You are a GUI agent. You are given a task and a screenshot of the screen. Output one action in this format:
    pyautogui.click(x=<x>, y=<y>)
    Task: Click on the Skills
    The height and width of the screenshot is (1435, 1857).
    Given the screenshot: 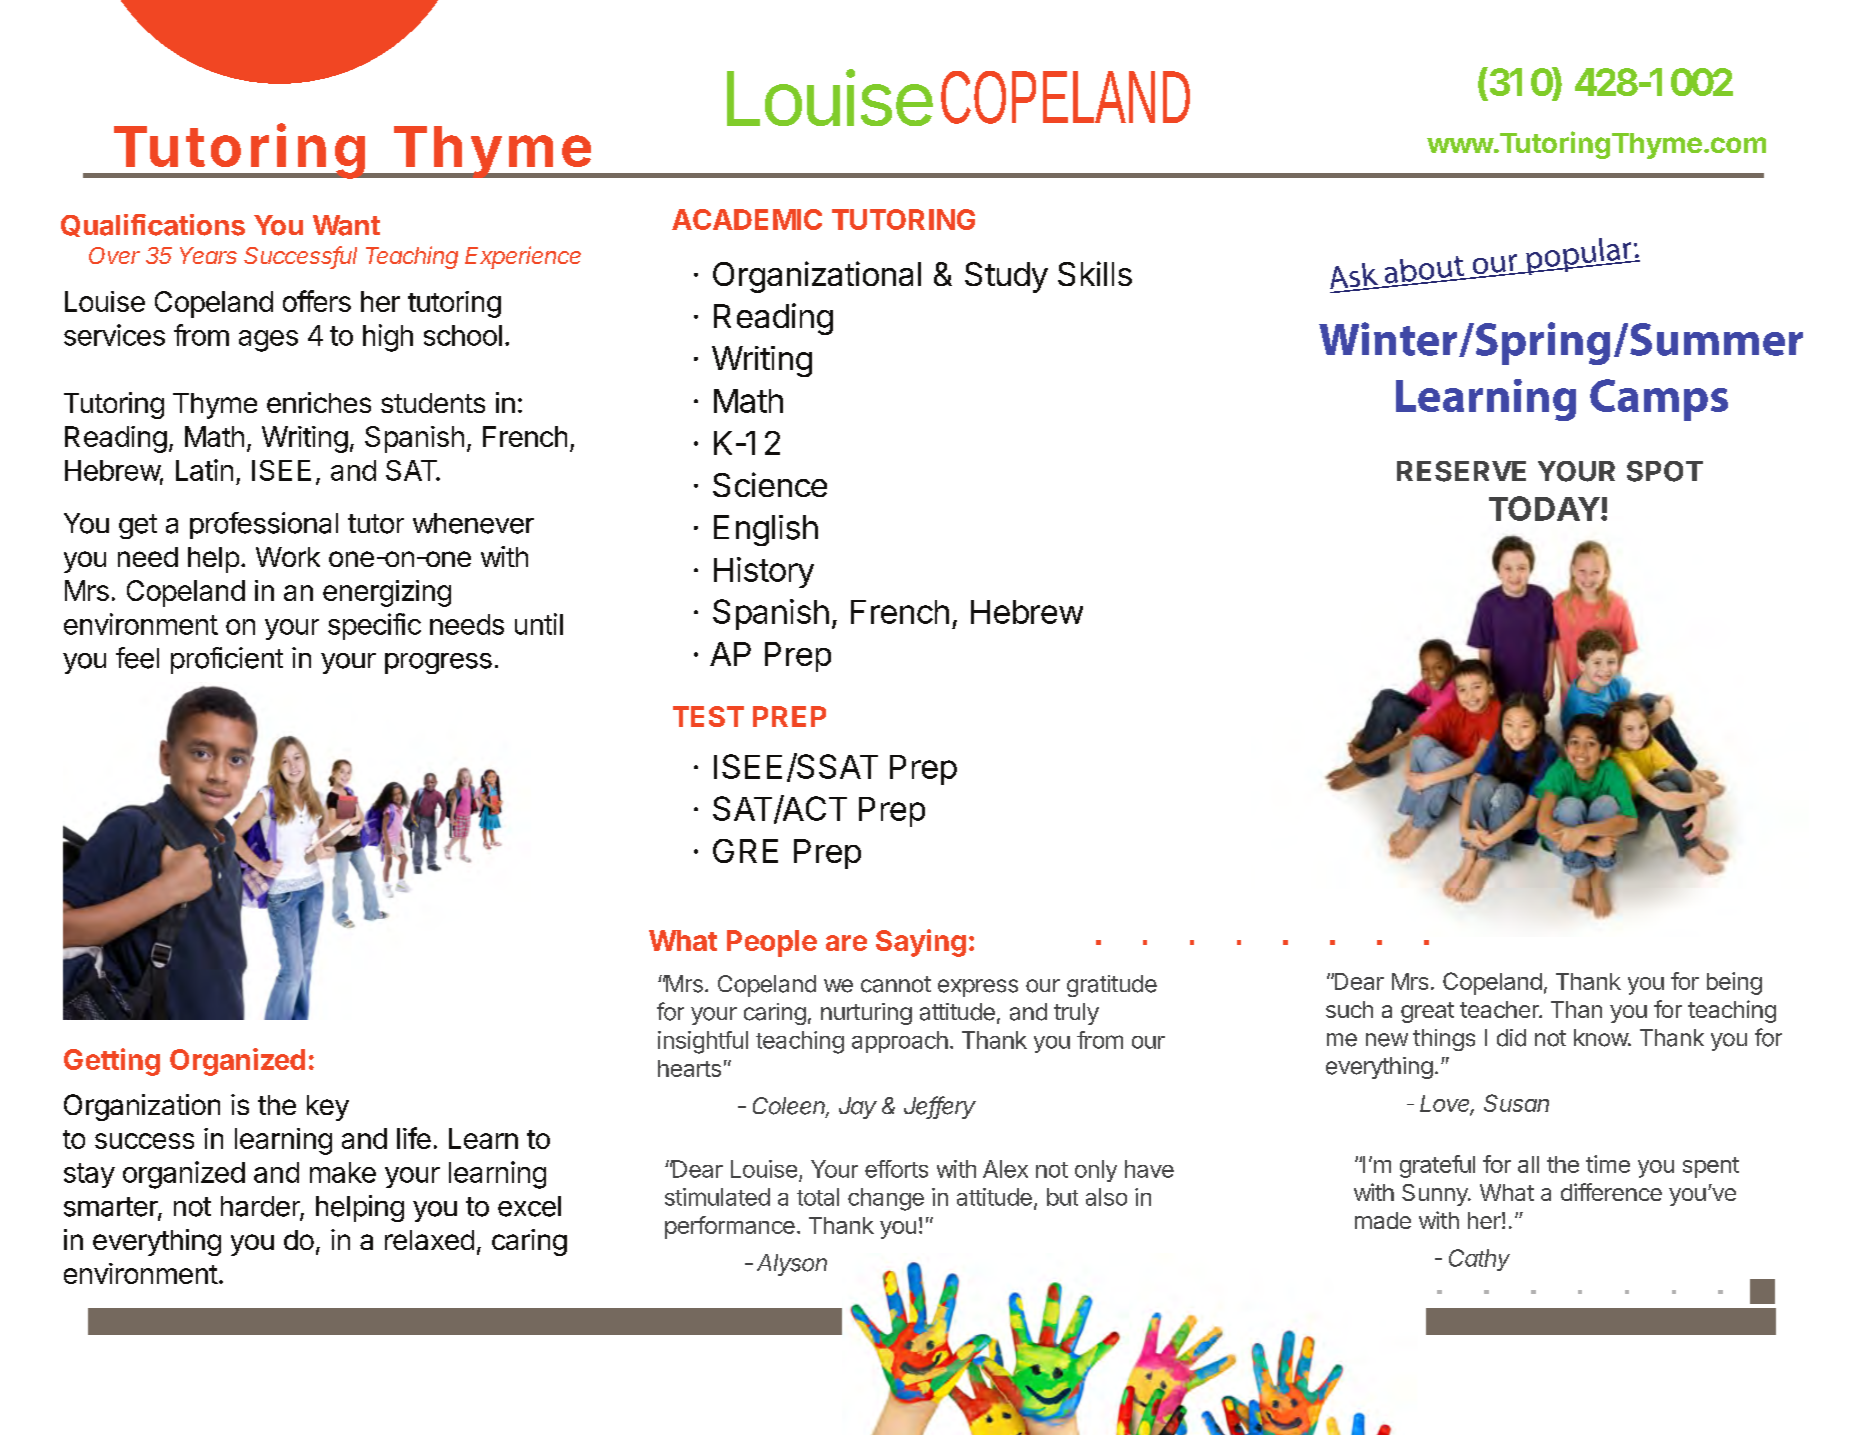 What is the action you would take?
    pyautogui.click(x=1095, y=273)
